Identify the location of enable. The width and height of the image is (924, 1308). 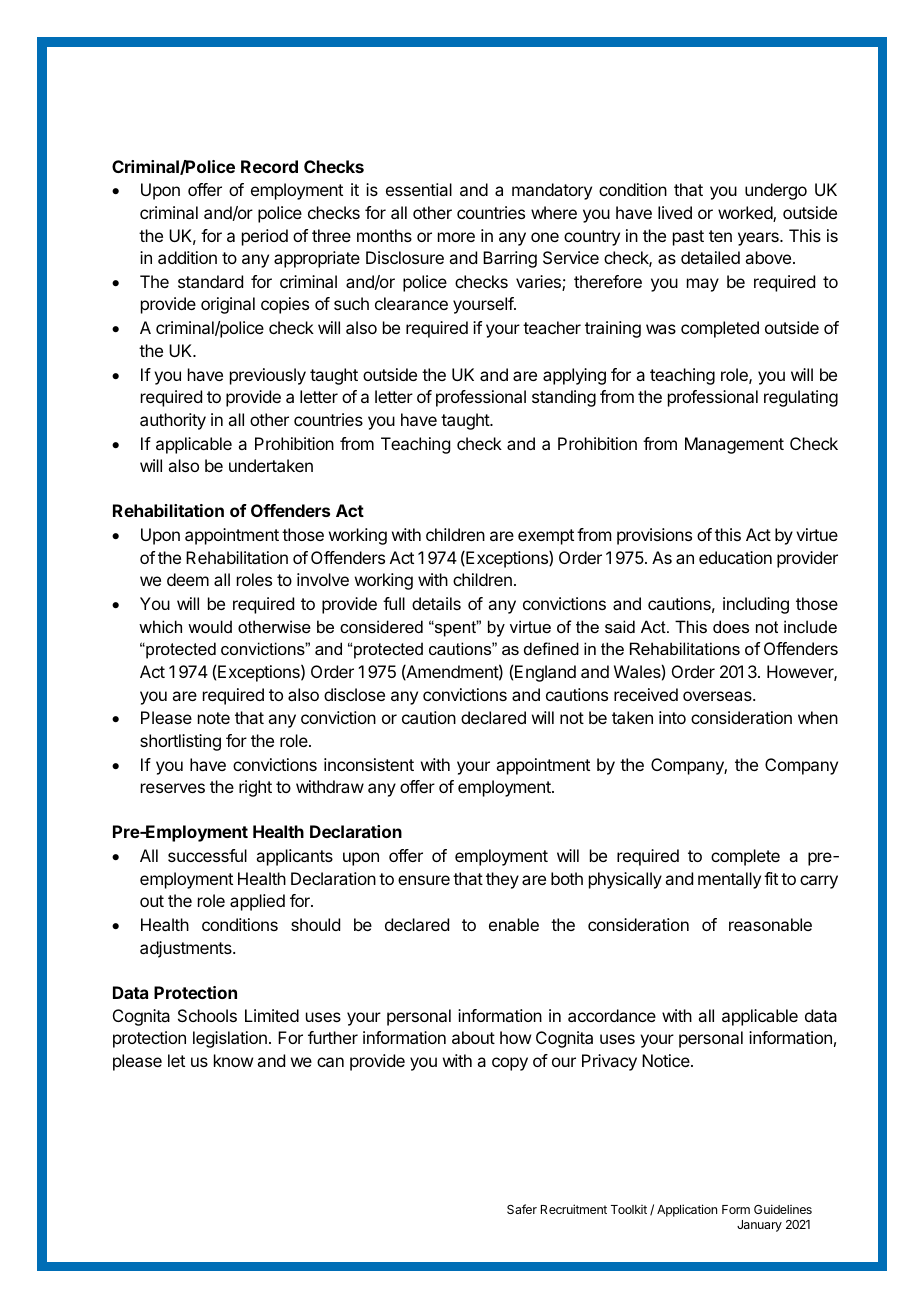
(514, 924).
